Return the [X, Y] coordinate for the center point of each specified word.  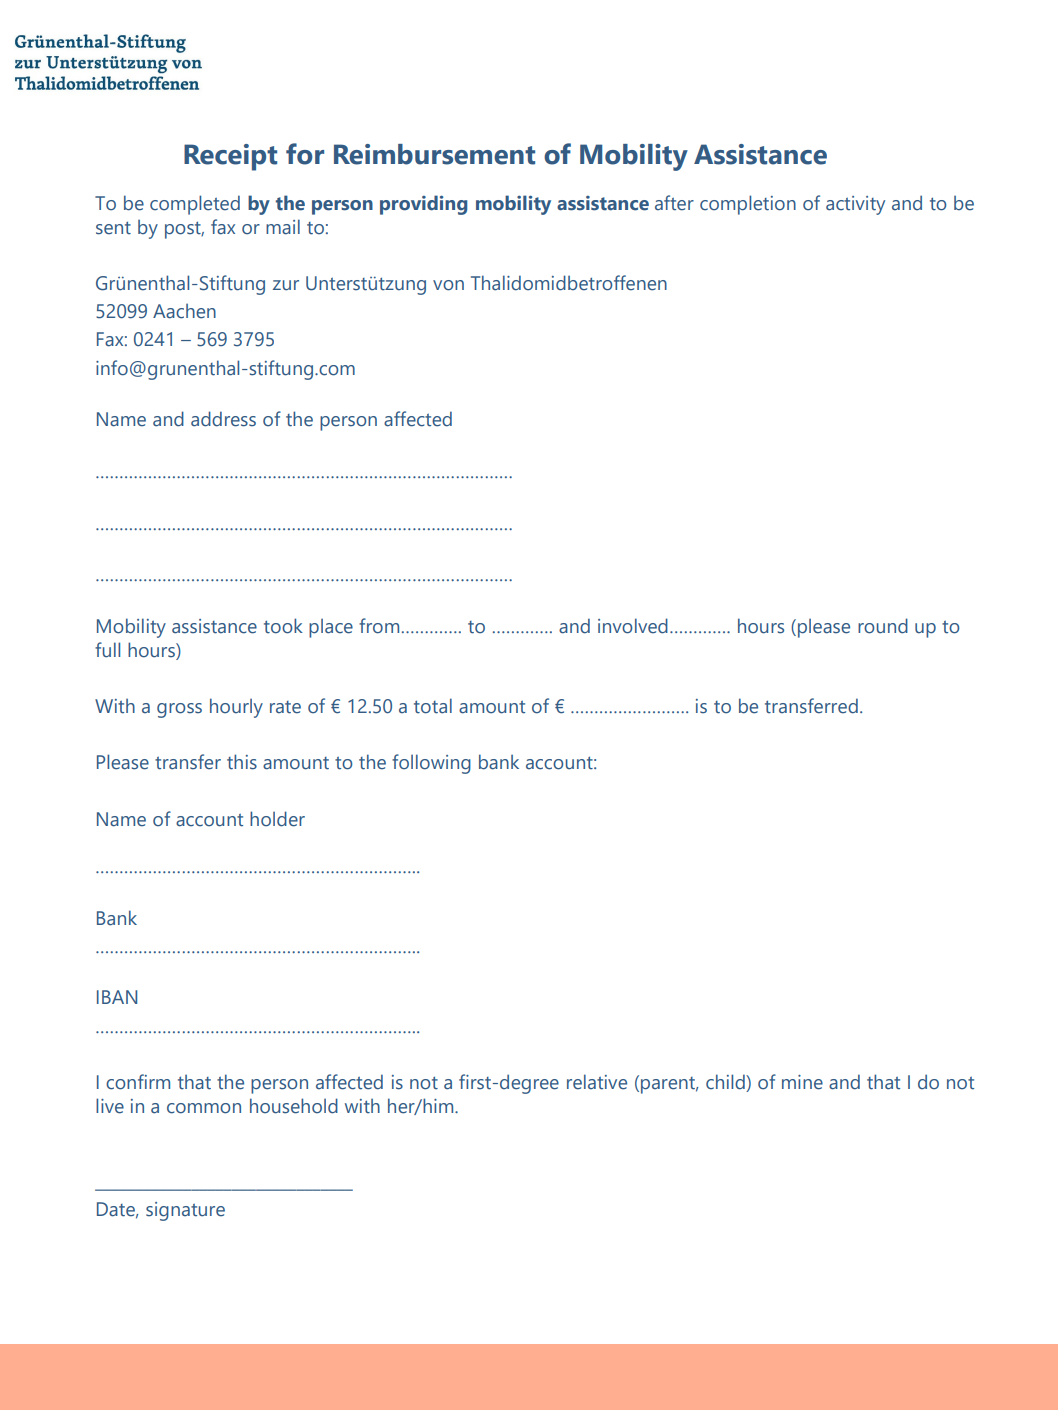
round [883, 626]
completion [748, 205]
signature [185, 1211]
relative [597, 1082]
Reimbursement [434, 154]
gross [179, 710]
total [433, 706]
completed [195, 205]
